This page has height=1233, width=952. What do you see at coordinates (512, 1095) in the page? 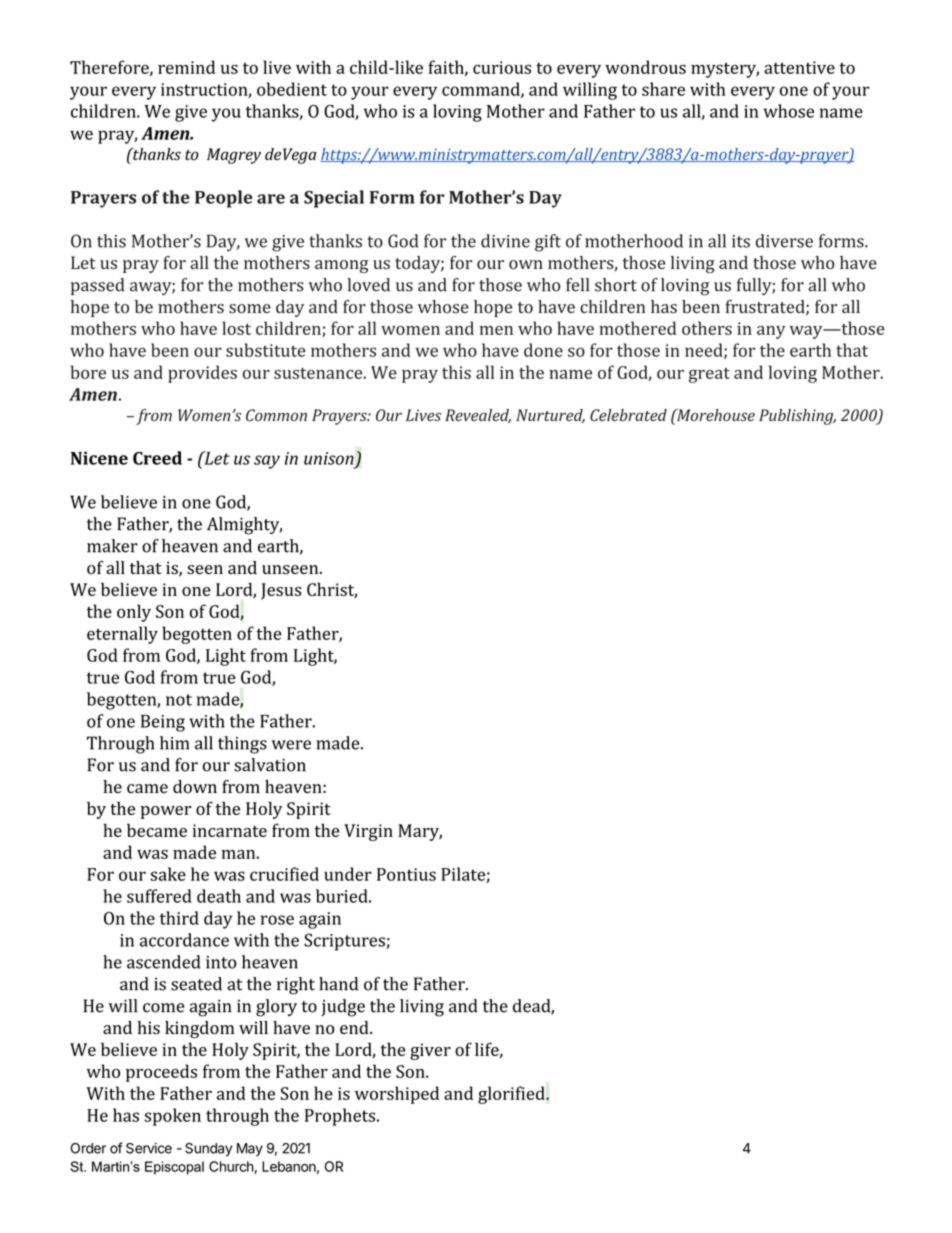
I see `glorified` at bounding box center [512, 1095].
